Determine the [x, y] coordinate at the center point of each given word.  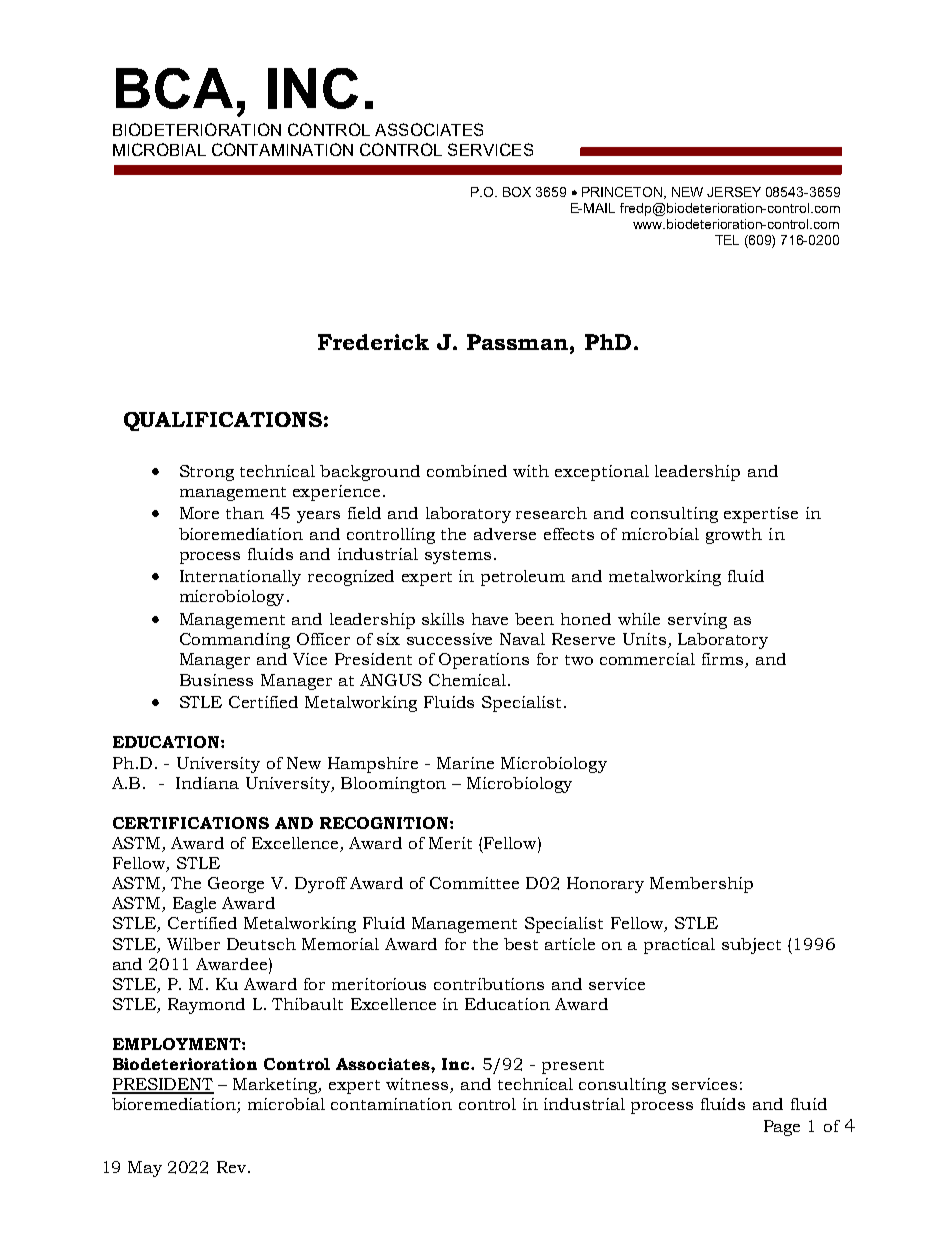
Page [782, 1128]
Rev [233, 1167]
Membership [701, 885]
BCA [174, 88]
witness [418, 1085]
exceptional [602, 473]
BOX [517, 192]
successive [449, 639]
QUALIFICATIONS [223, 421]
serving [697, 621]
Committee [474, 883]
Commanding [235, 641]
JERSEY [734, 192]
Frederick [373, 342]
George [236, 885]
